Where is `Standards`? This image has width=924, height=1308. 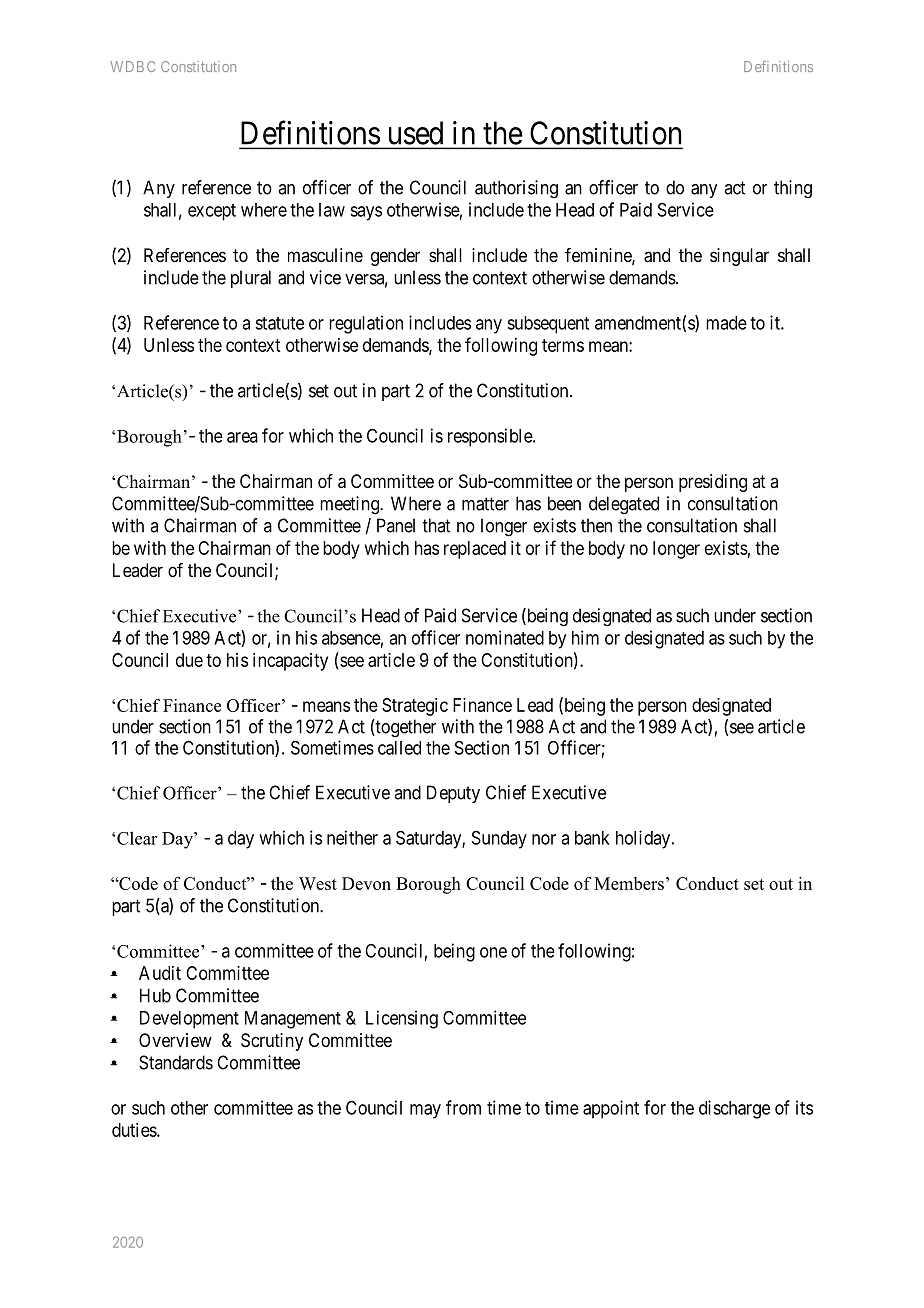 Standards is located at coordinates (176, 1062).
